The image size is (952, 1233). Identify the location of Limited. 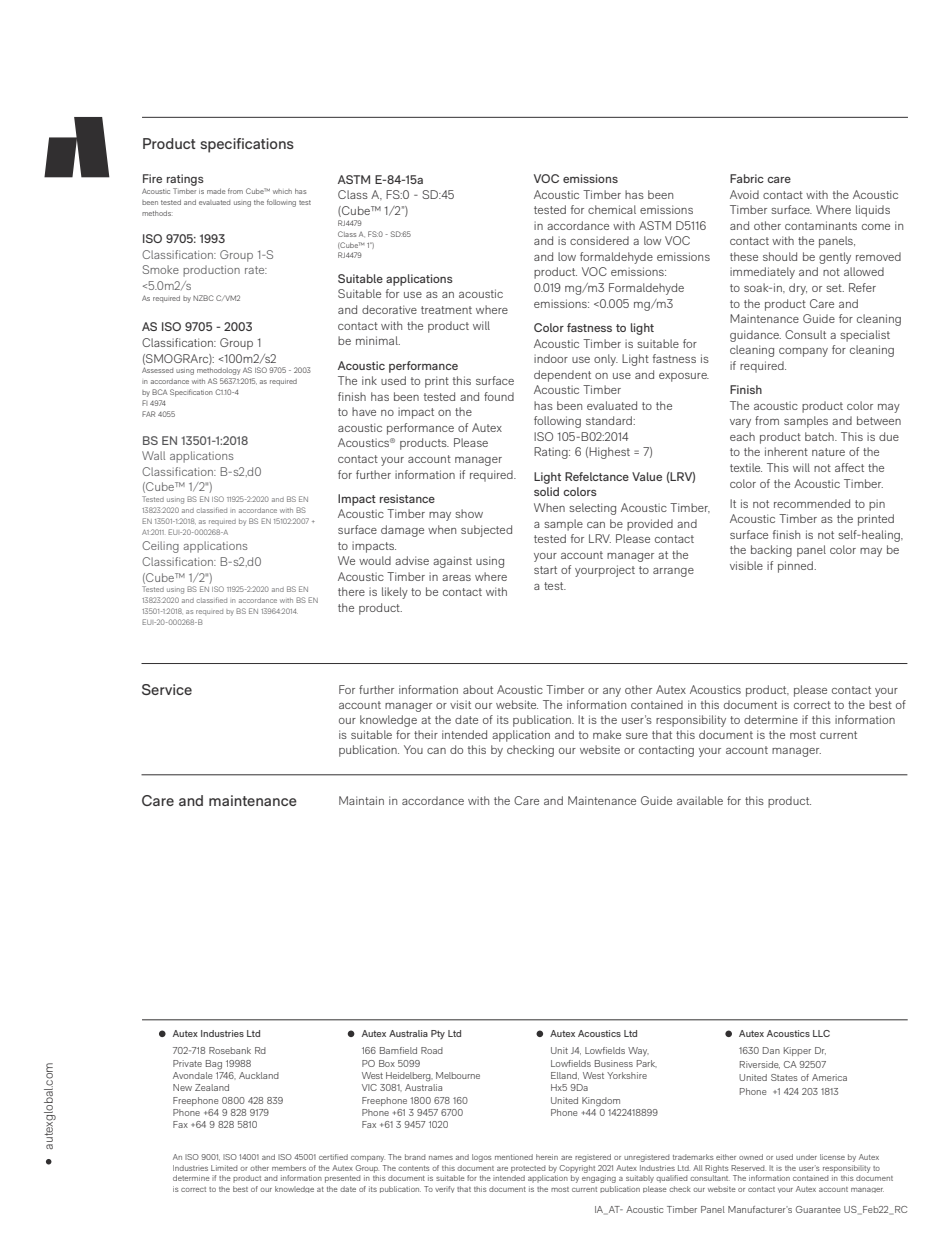
(224, 1168).
